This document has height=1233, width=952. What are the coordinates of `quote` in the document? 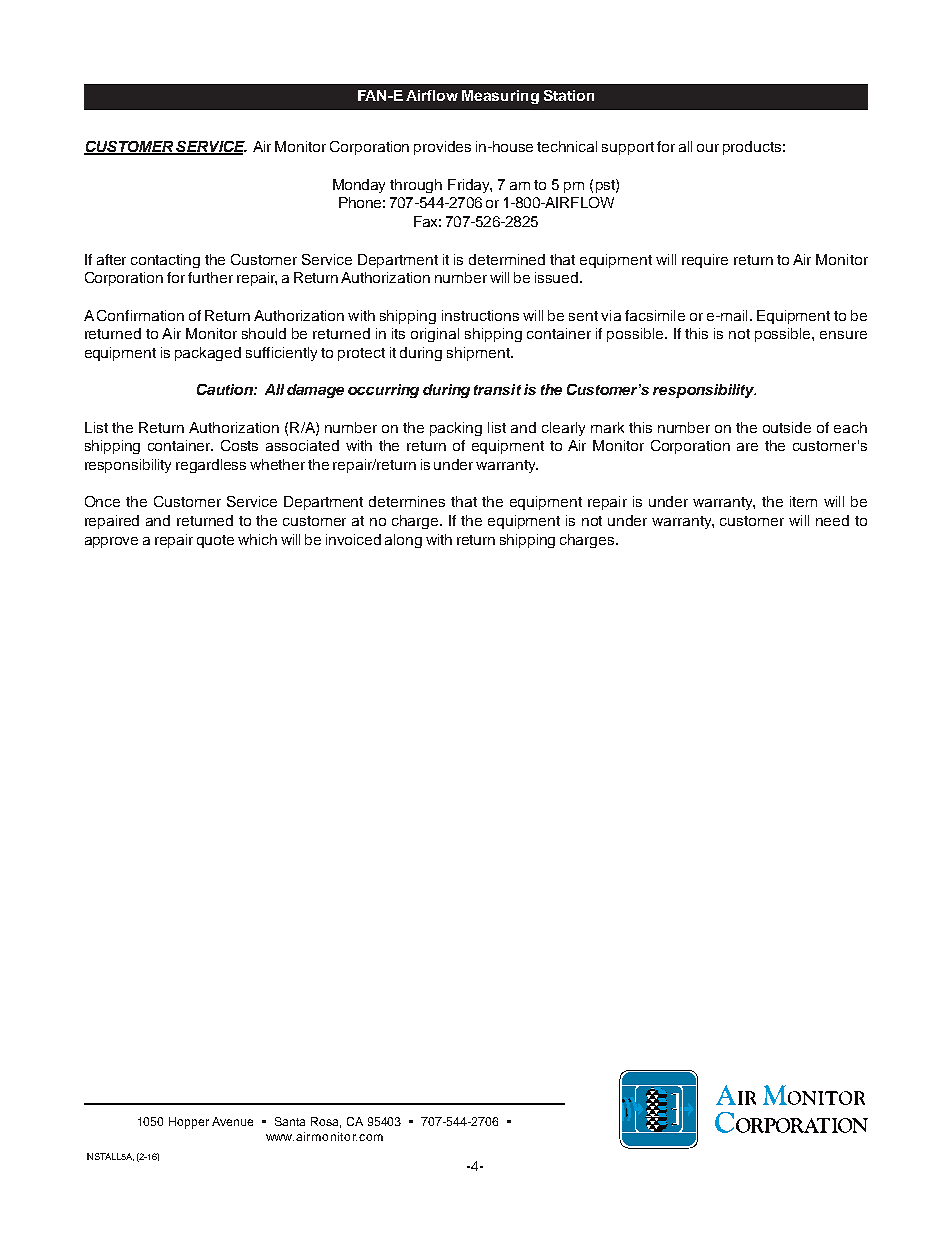 It's located at (215, 541).
